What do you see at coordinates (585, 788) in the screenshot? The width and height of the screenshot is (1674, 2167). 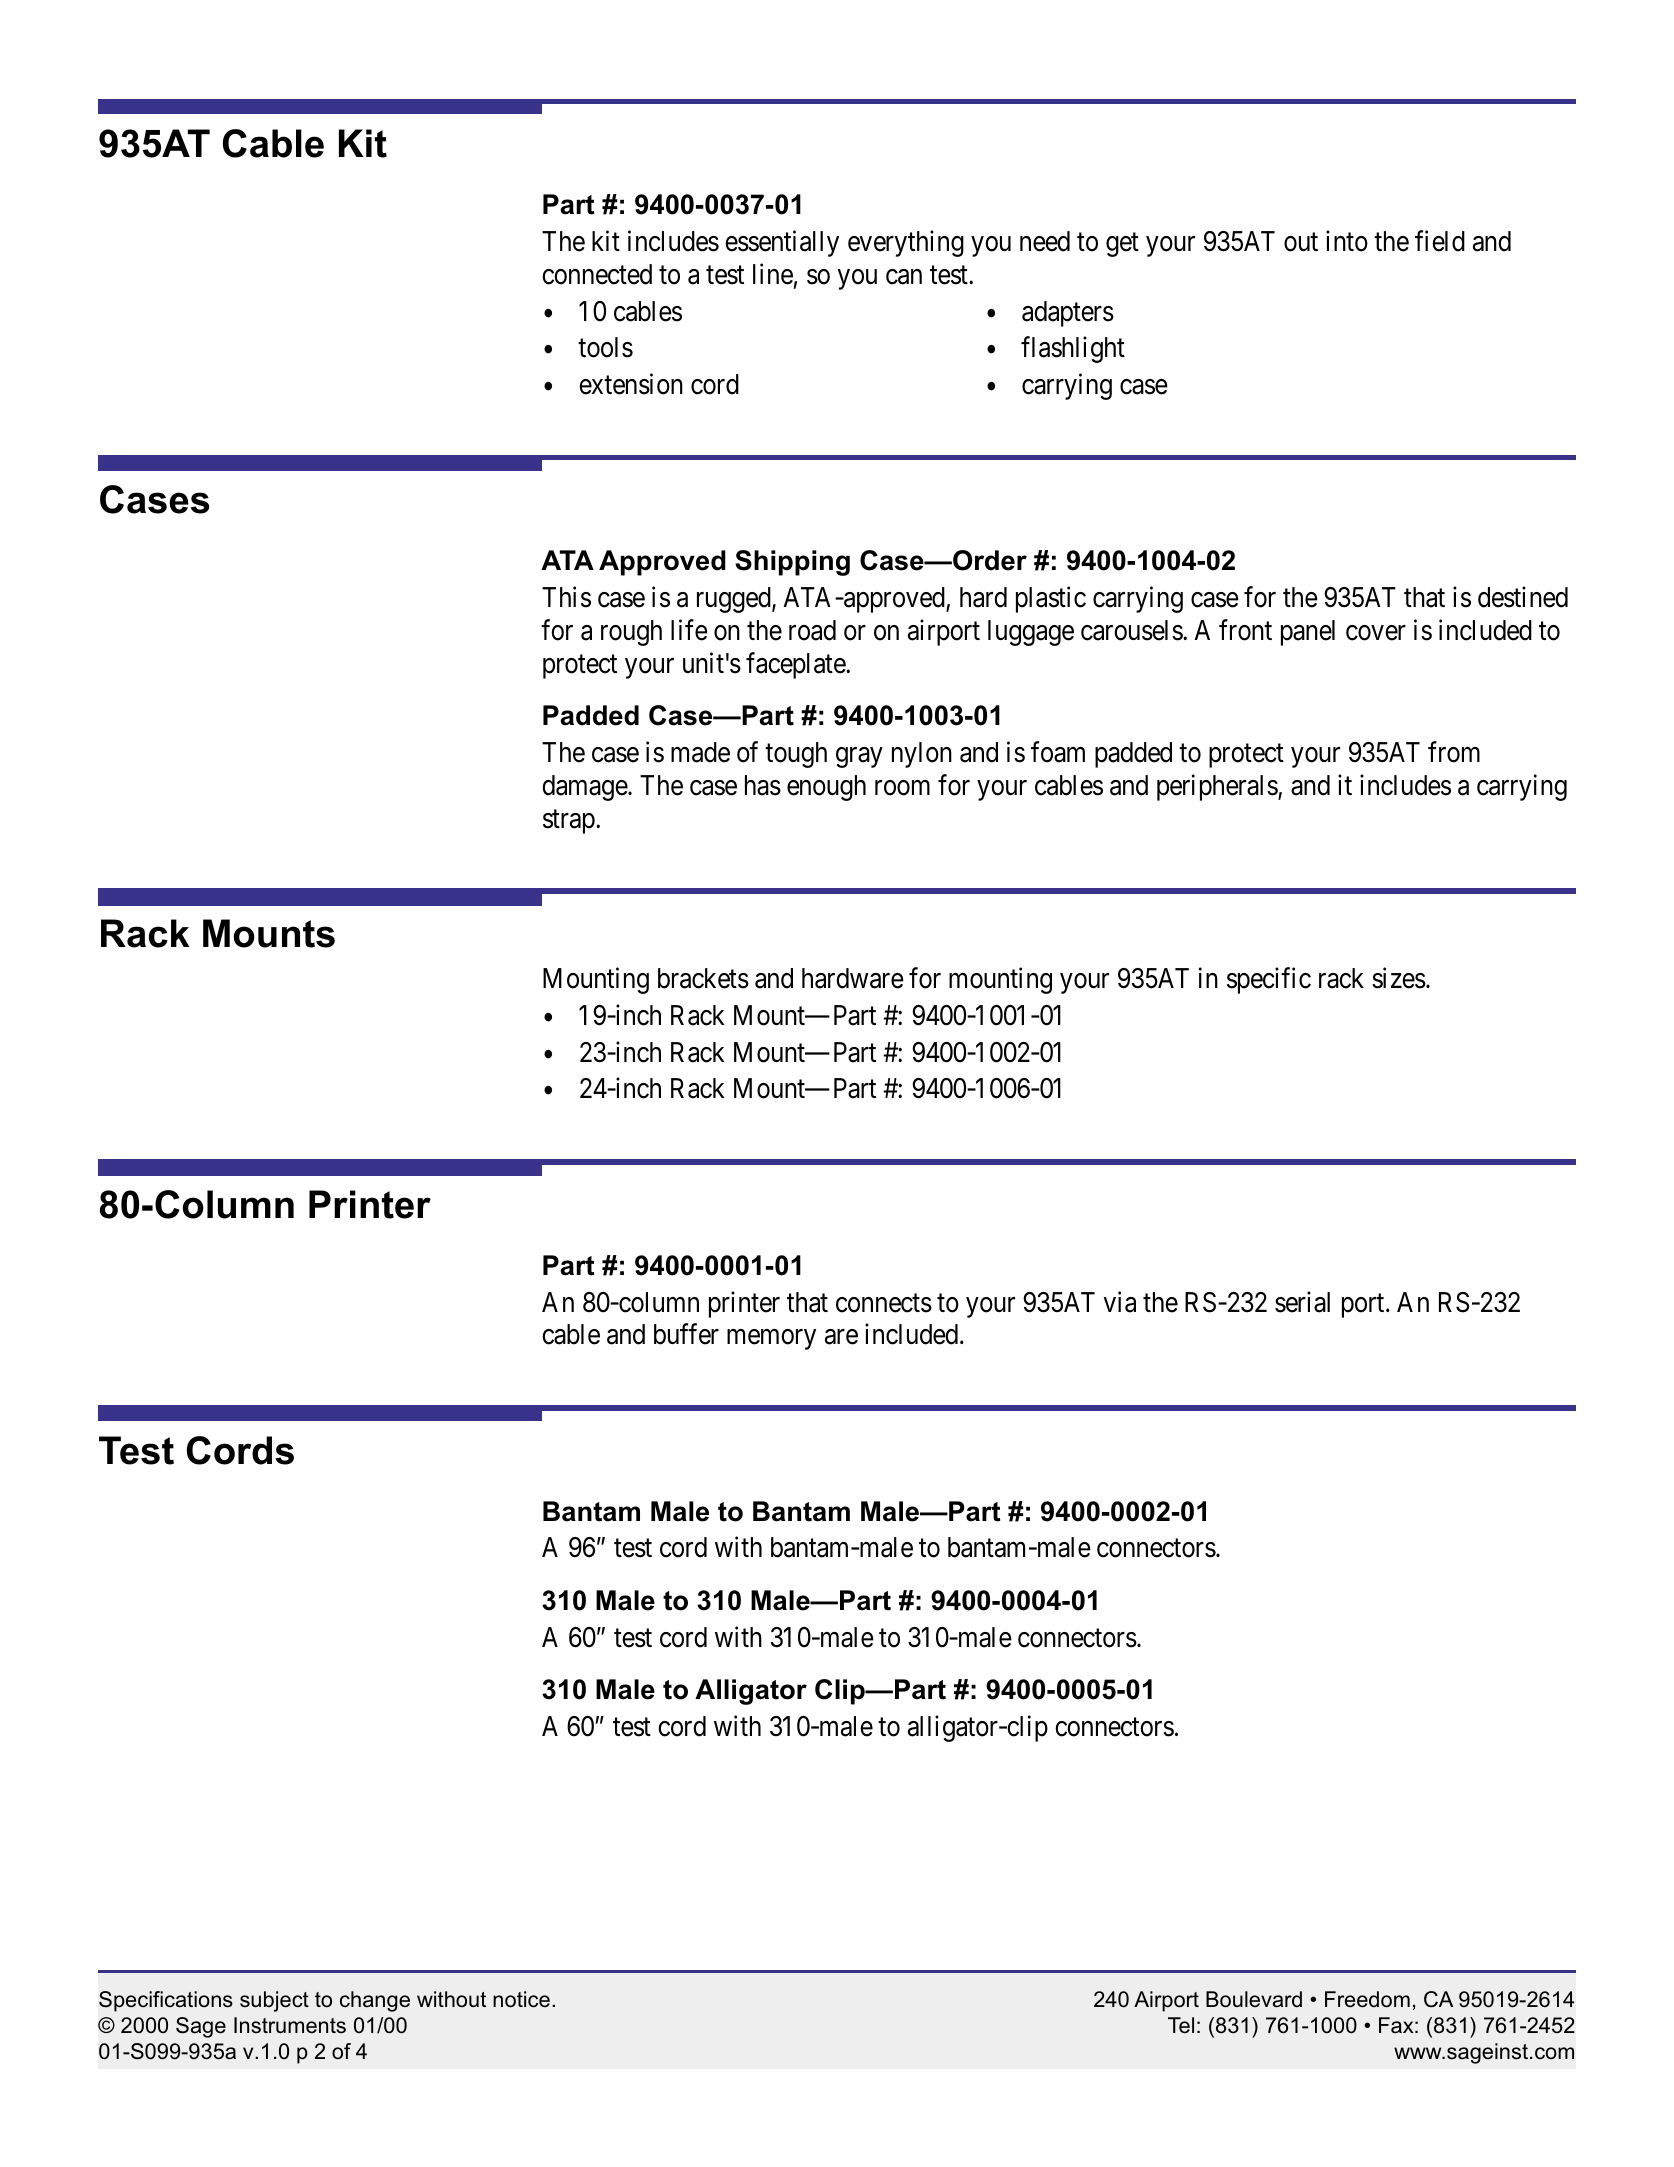 I see `damage` at bounding box center [585, 788].
